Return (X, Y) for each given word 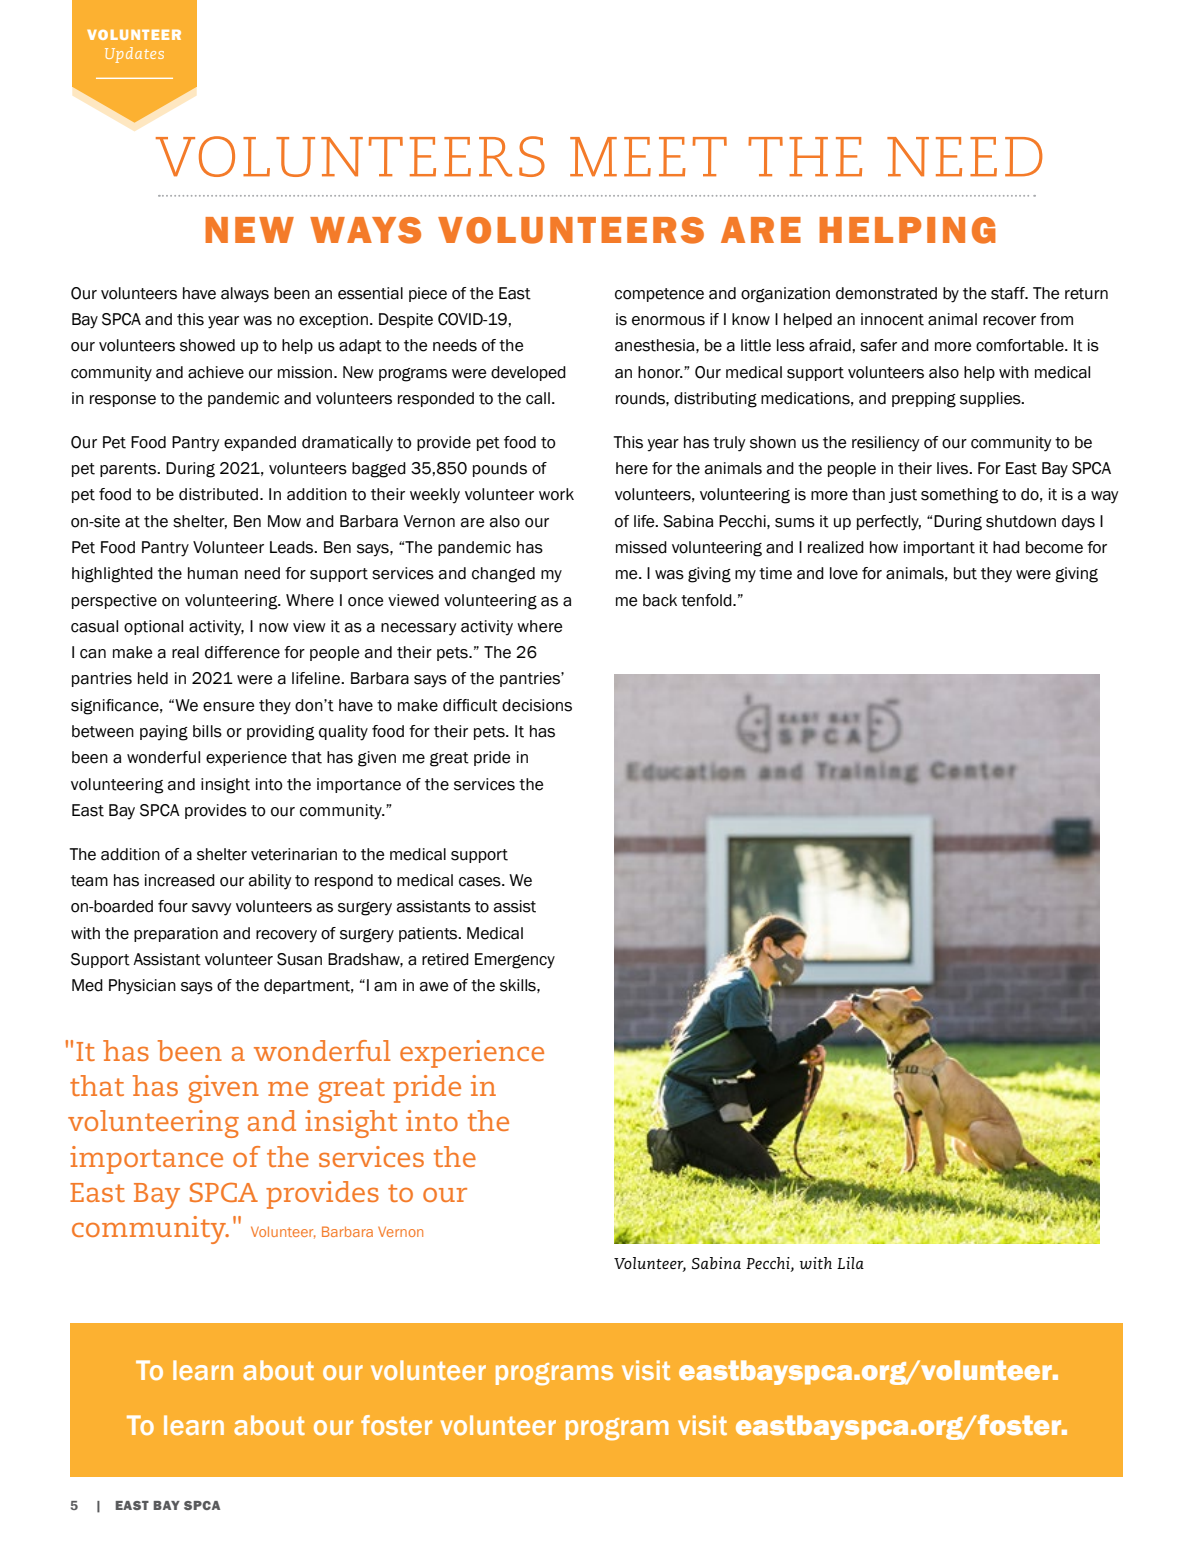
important (939, 548)
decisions (537, 705)
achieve (216, 372)
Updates (134, 55)
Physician (142, 987)
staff (1009, 293)
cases (481, 882)
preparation (176, 934)
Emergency (515, 961)
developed (528, 373)
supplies (991, 399)
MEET (648, 157)
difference (242, 652)
